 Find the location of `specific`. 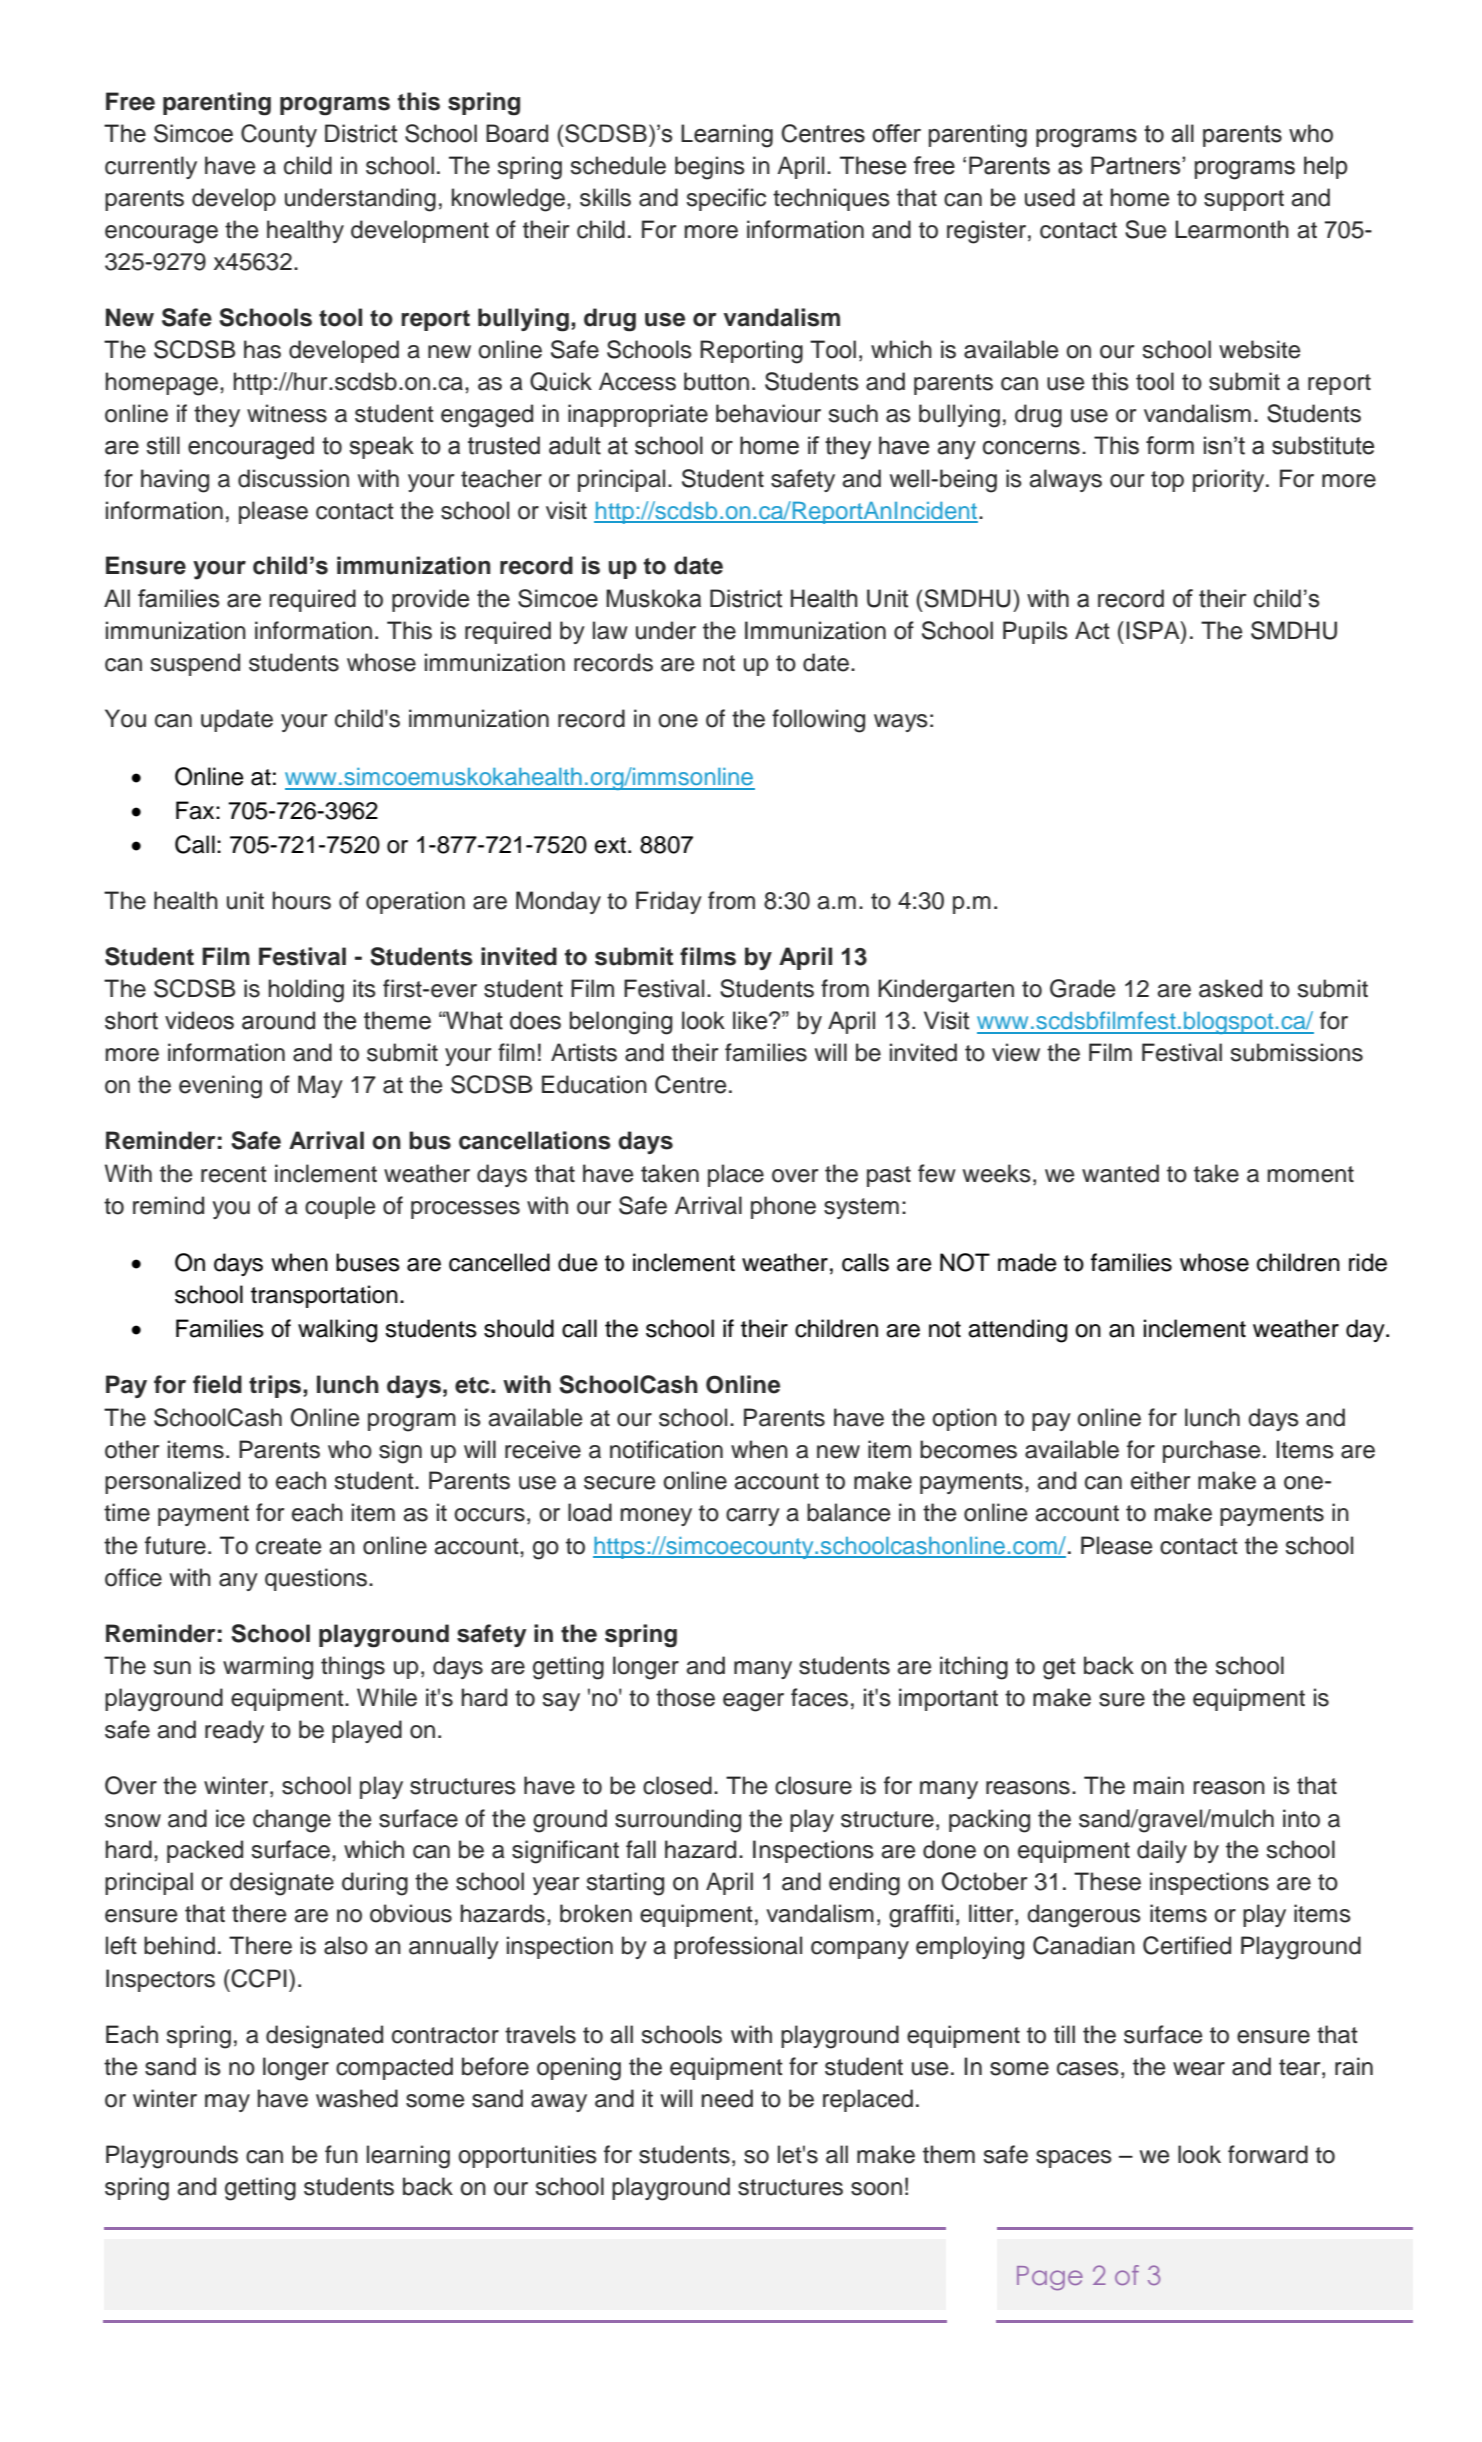

specific is located at coordinates (726, 199).
